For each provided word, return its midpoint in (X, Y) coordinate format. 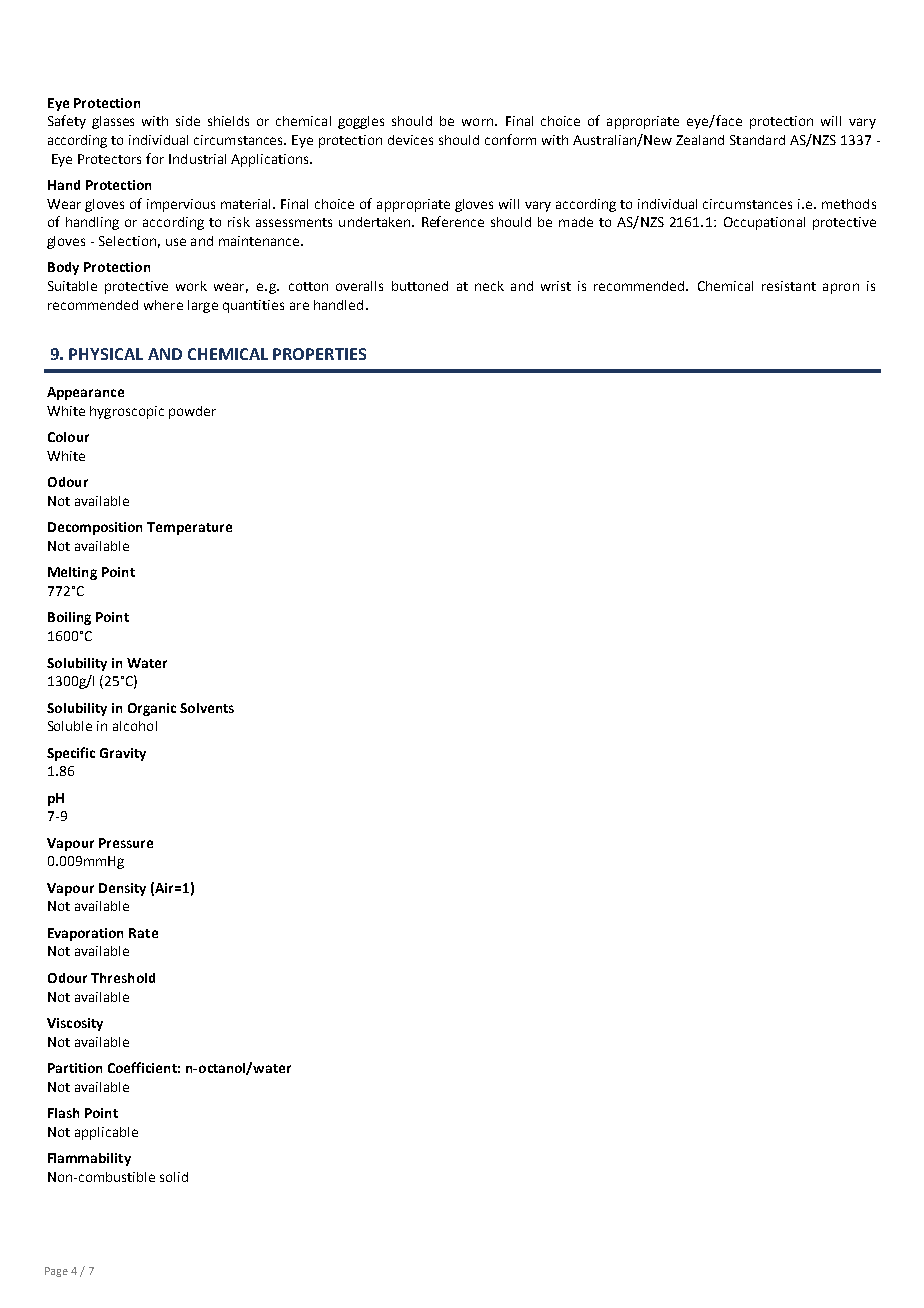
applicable (106, 1133)
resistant (789, 286)
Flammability (89, 1159)
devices (410, 140)
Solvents (207, 708)
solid (174, 1177)
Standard (757, 140)
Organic (152, 709)
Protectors (109, 159)
